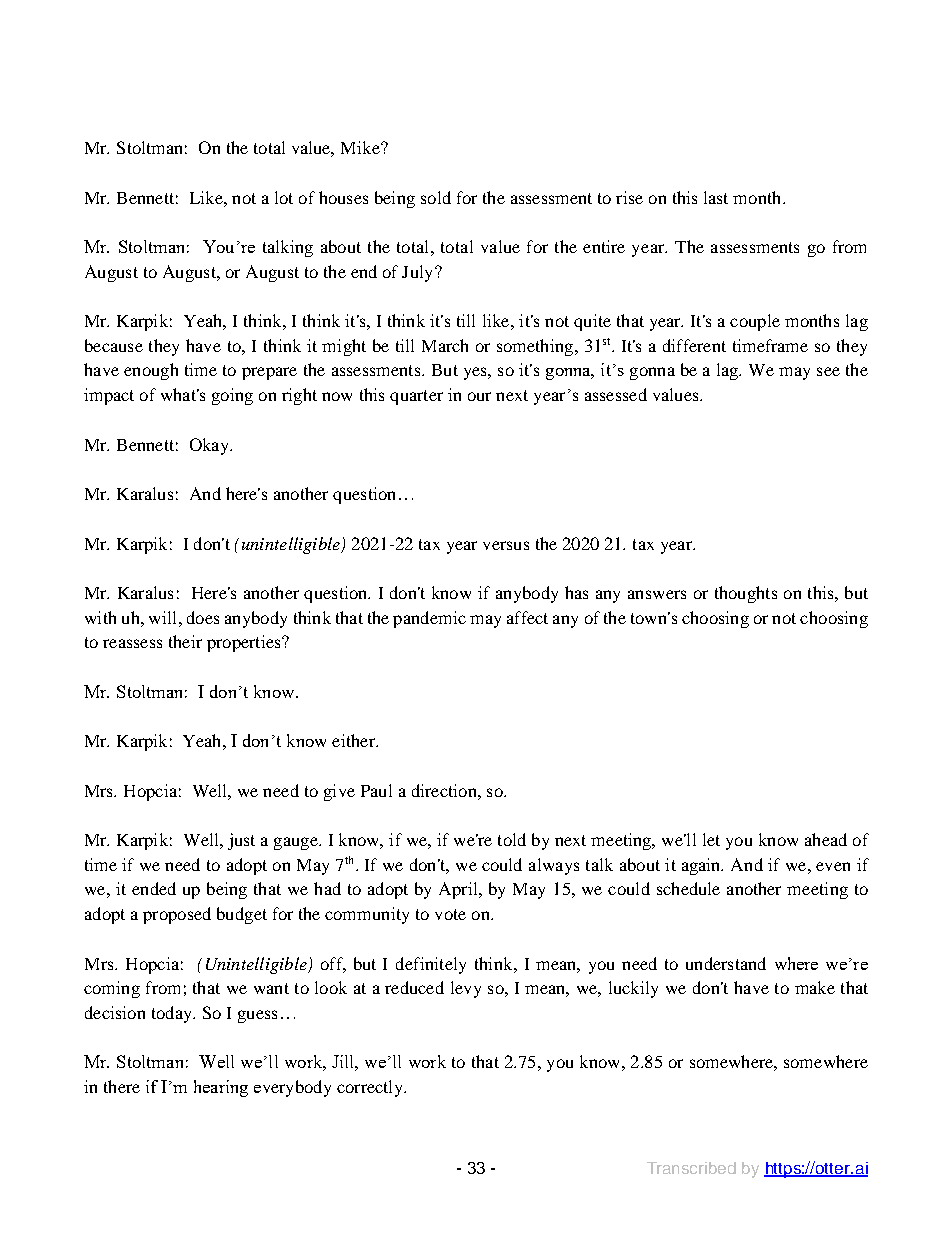  I want to click on proposed, so click(177, 915).
